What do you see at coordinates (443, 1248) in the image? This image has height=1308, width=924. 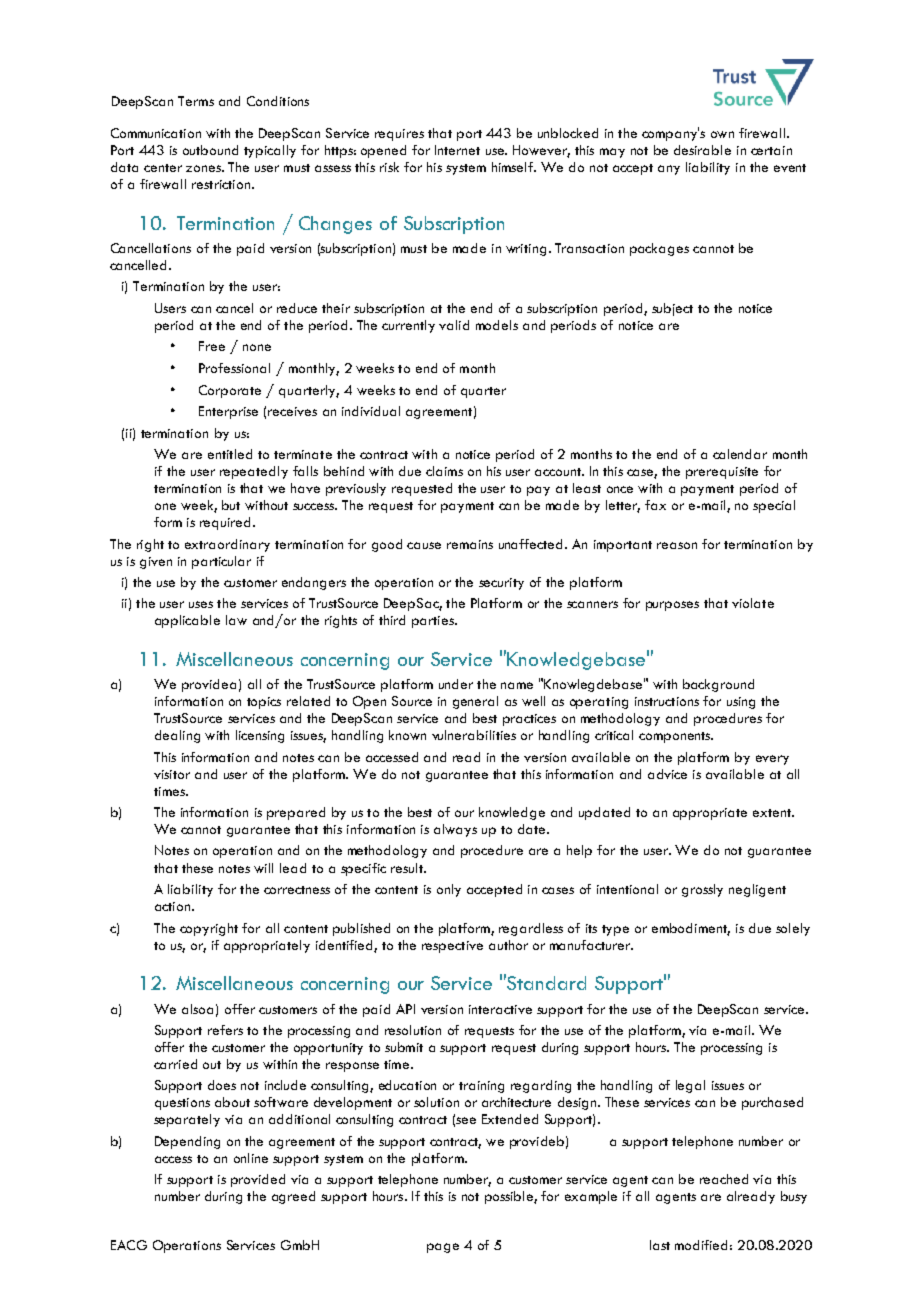 I see `page` at bounding box center [443, 1248].
